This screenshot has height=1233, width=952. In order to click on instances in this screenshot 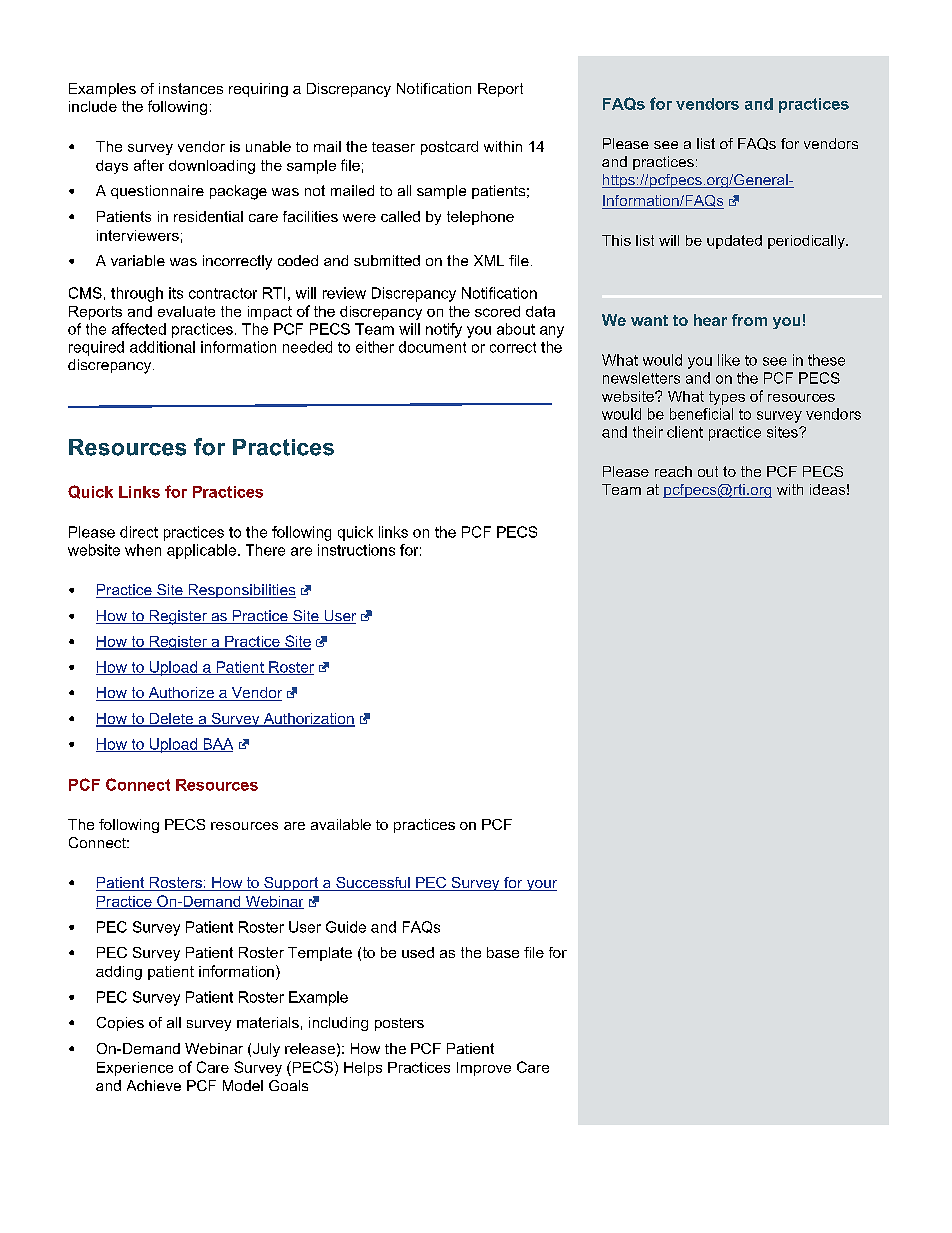, I will do `click(191, 88)`.
